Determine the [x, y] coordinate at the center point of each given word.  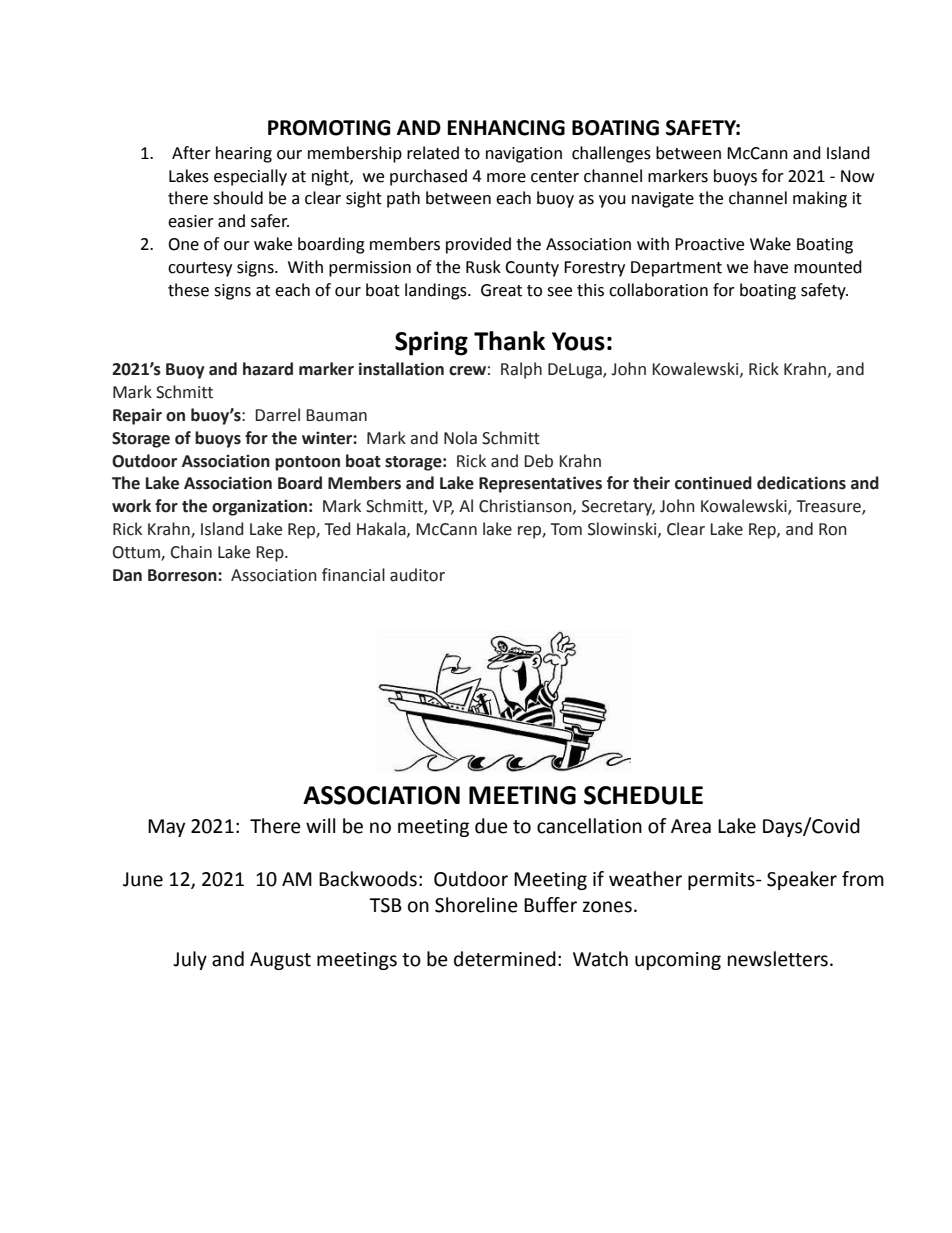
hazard [268, 369]
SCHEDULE [643, 795]
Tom [566, 529]
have [771, 267]
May [166, 828]
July [190, 960]
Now [857, 176]
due [491, 826]
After [191, 153]
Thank [509, 341]
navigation [524, 155]
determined [505, 959]
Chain [191, 552]
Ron [833, 529]
